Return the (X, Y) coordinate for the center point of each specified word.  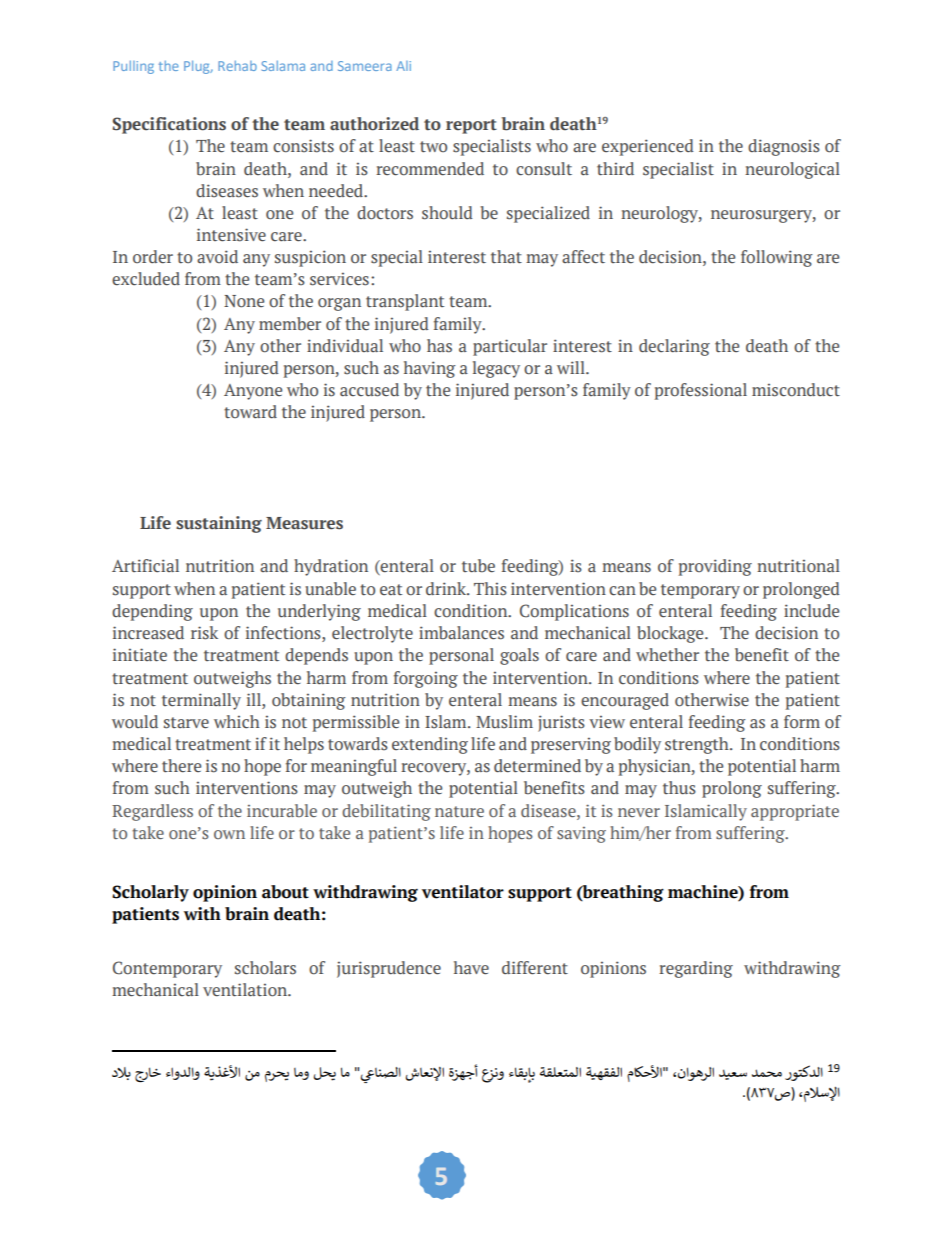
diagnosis (784, 147)
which (237, 722)
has (439, 346)
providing (715, 567)
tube (478, 566)
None (244, 301)
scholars (265, 968)
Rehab (237, 66)
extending (430, 745)
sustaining (219, 524)
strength (698, 745)
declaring (674, 347)
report (471, 126)
